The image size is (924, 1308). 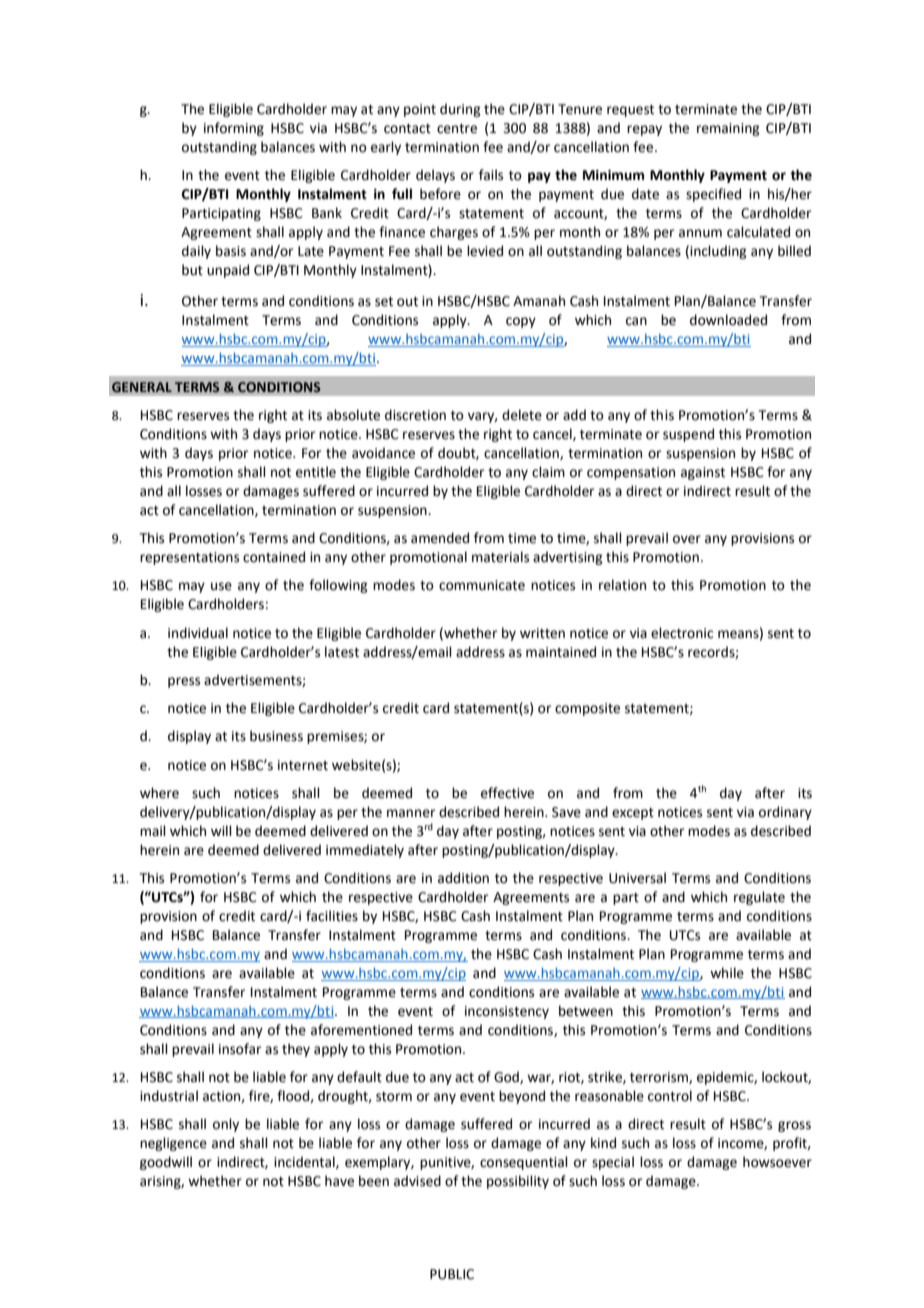 I want to click on only, so click(x=226, y=1125).
